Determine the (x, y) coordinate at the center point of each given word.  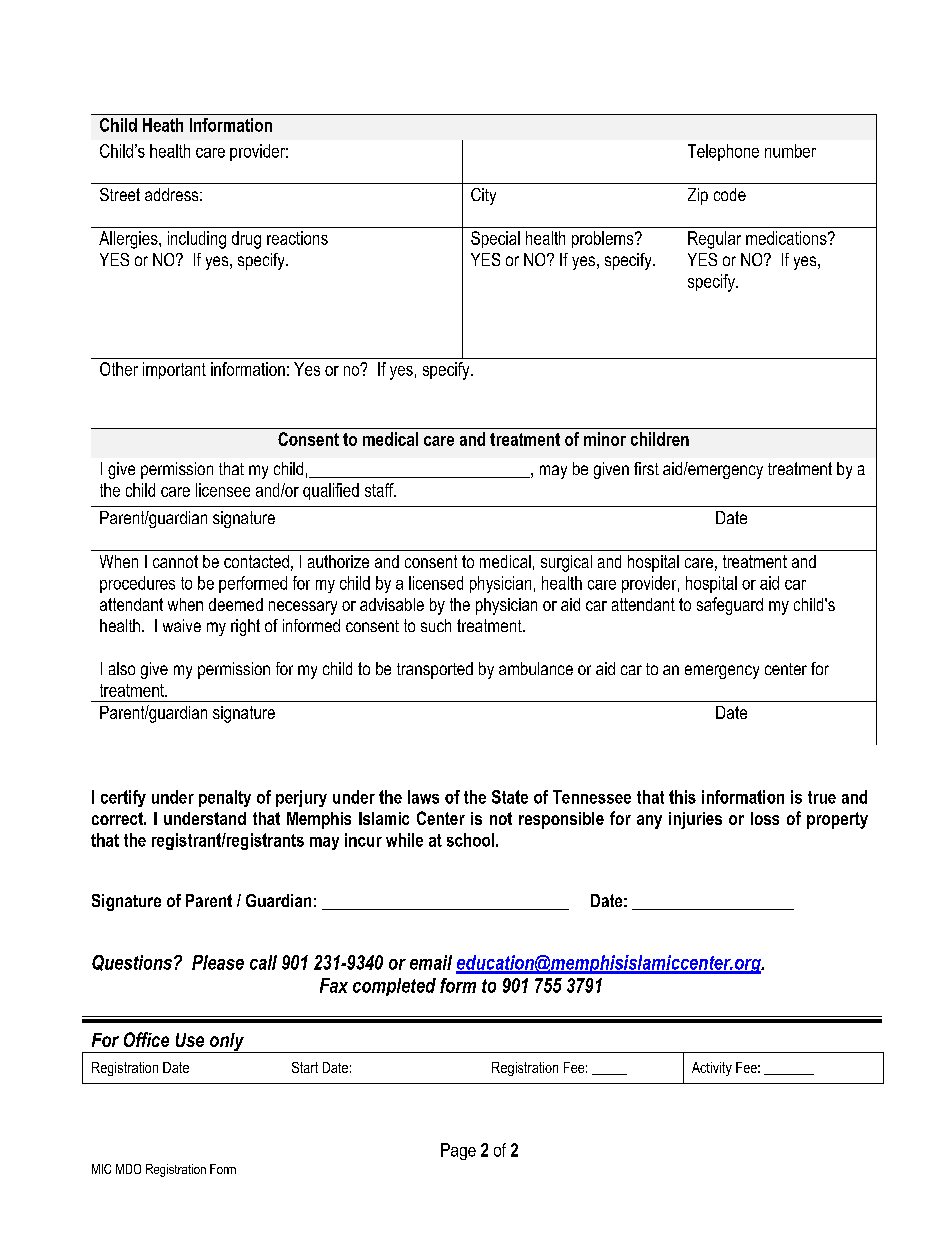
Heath (163, 125)
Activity (712, 1069)
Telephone (723, 152)
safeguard (730, 606)
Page (458, 1151)
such (436, 625)
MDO (128, 1169)
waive (182, 625)
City (483, 196)
